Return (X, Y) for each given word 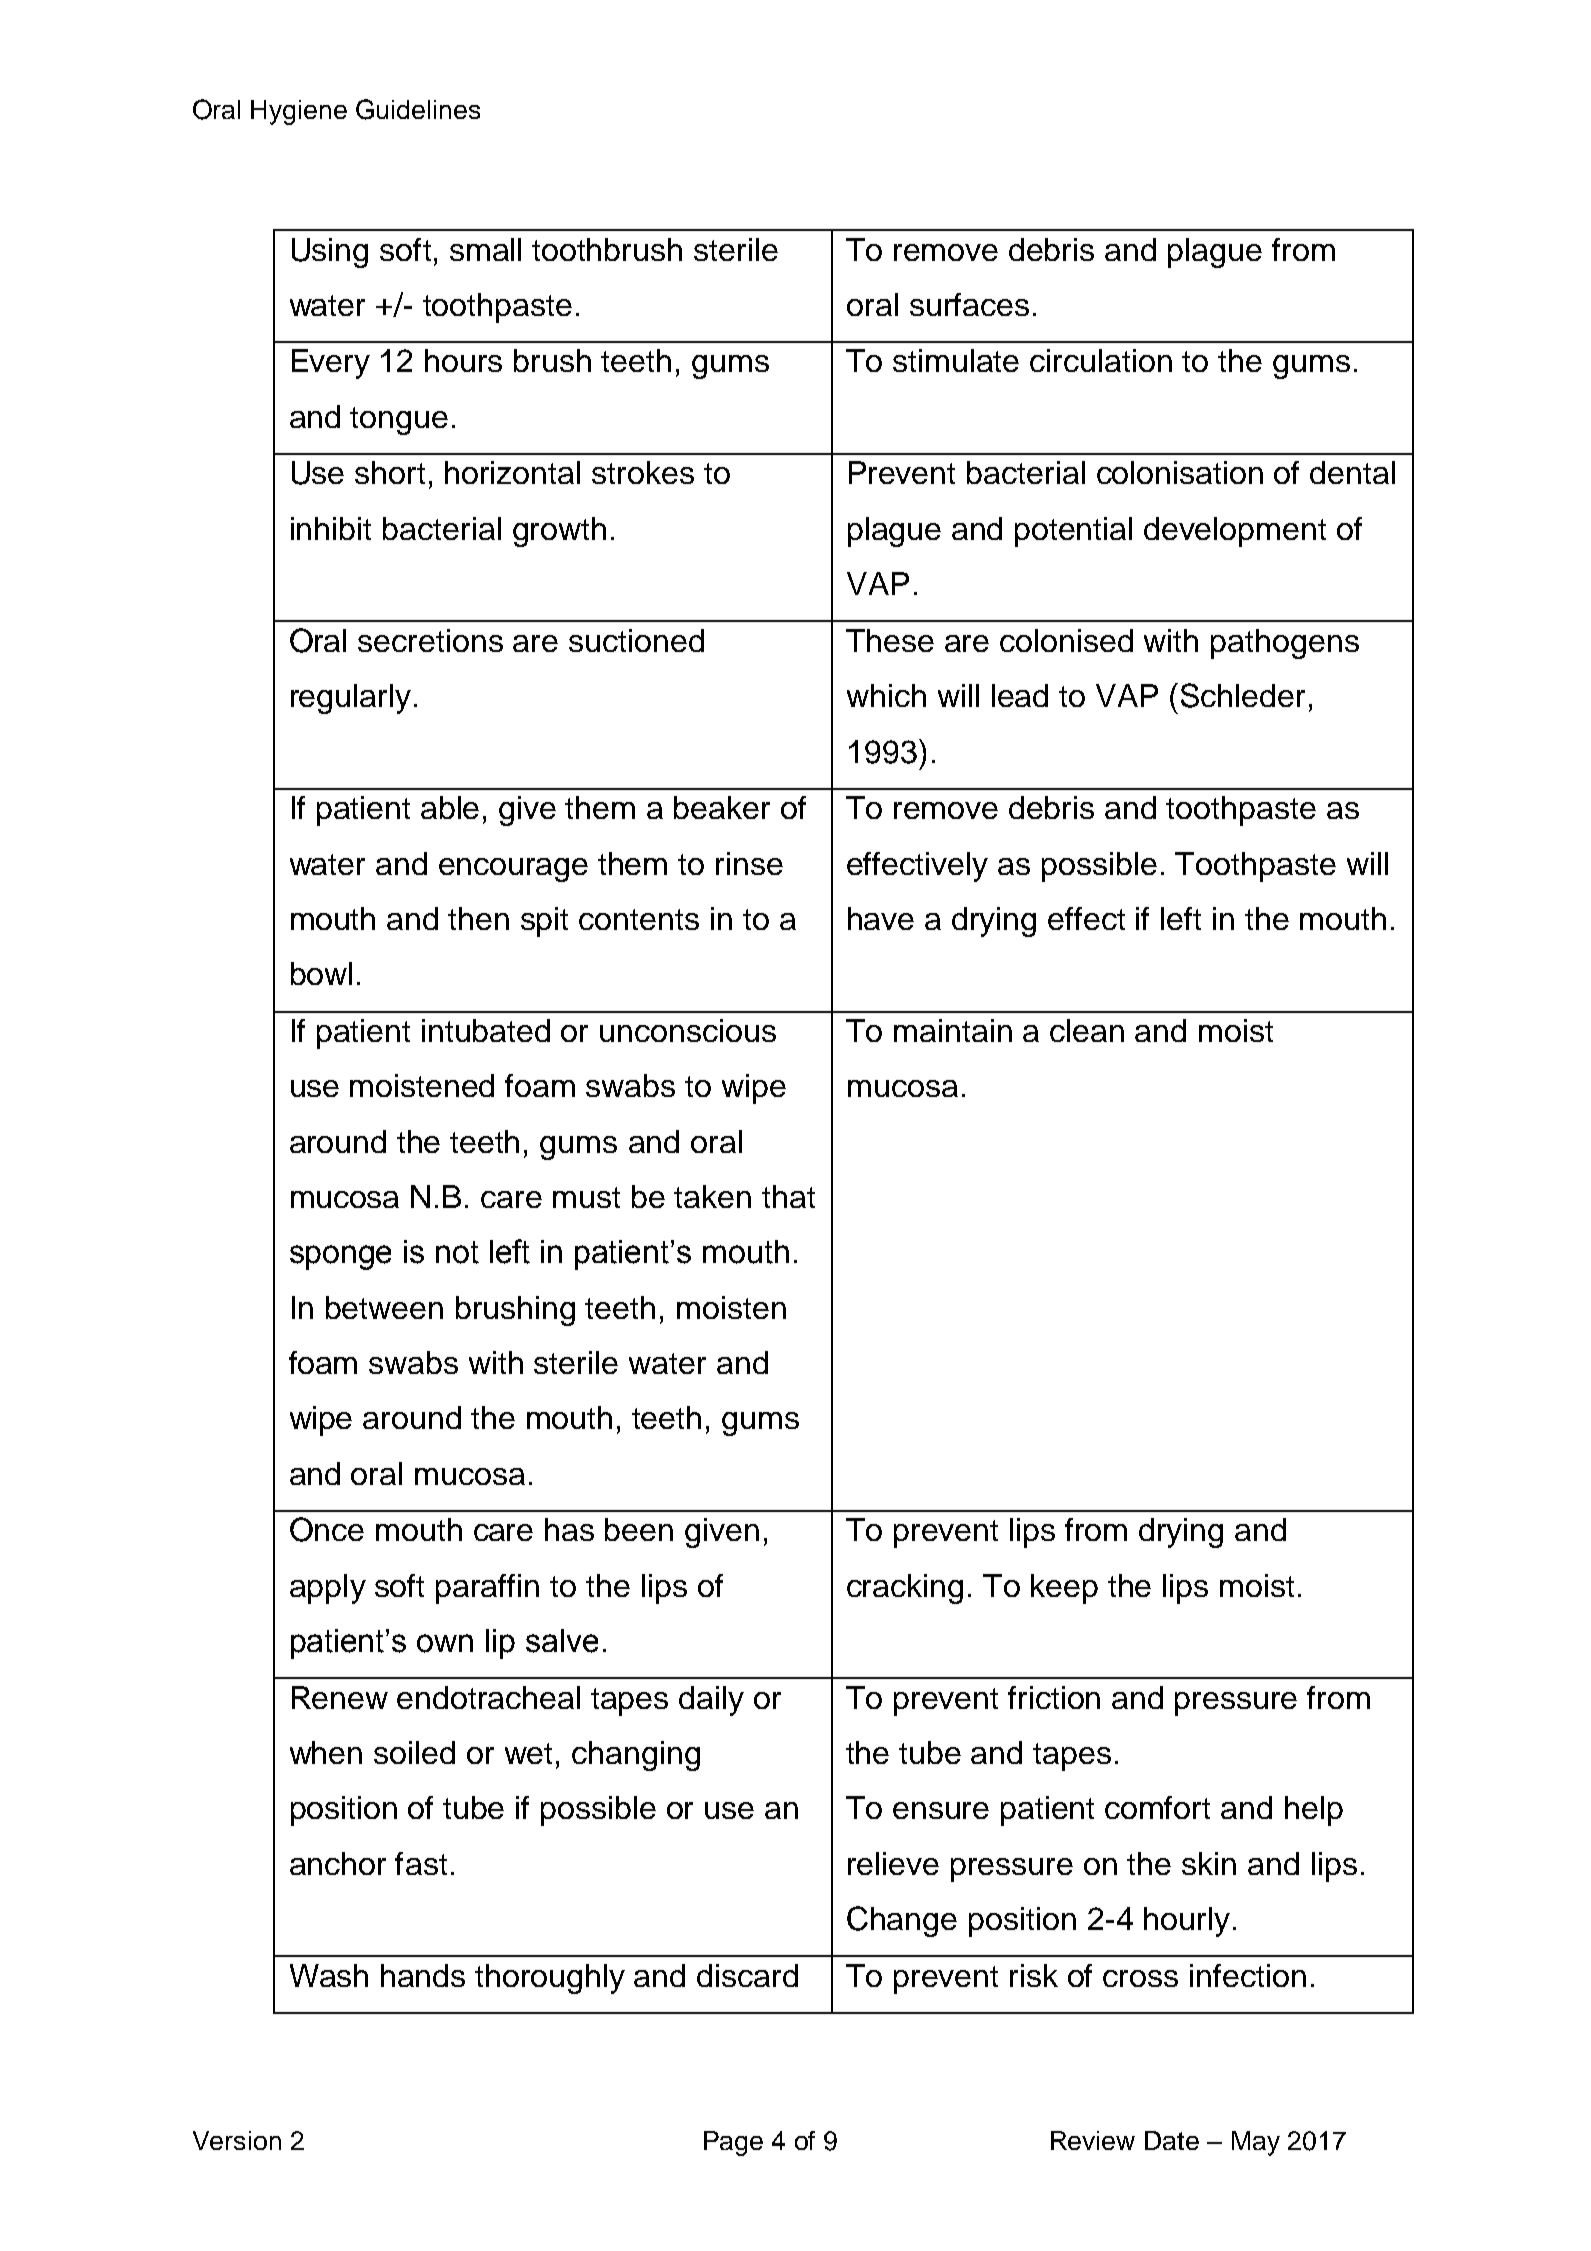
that (788, 1196)
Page (733, 2143)
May (1256, 2143)
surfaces (969, 304)
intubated (486, 1030)
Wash (329, 1975)
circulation (1101, 360)
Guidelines (418, 109)
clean (1087, 1030)
